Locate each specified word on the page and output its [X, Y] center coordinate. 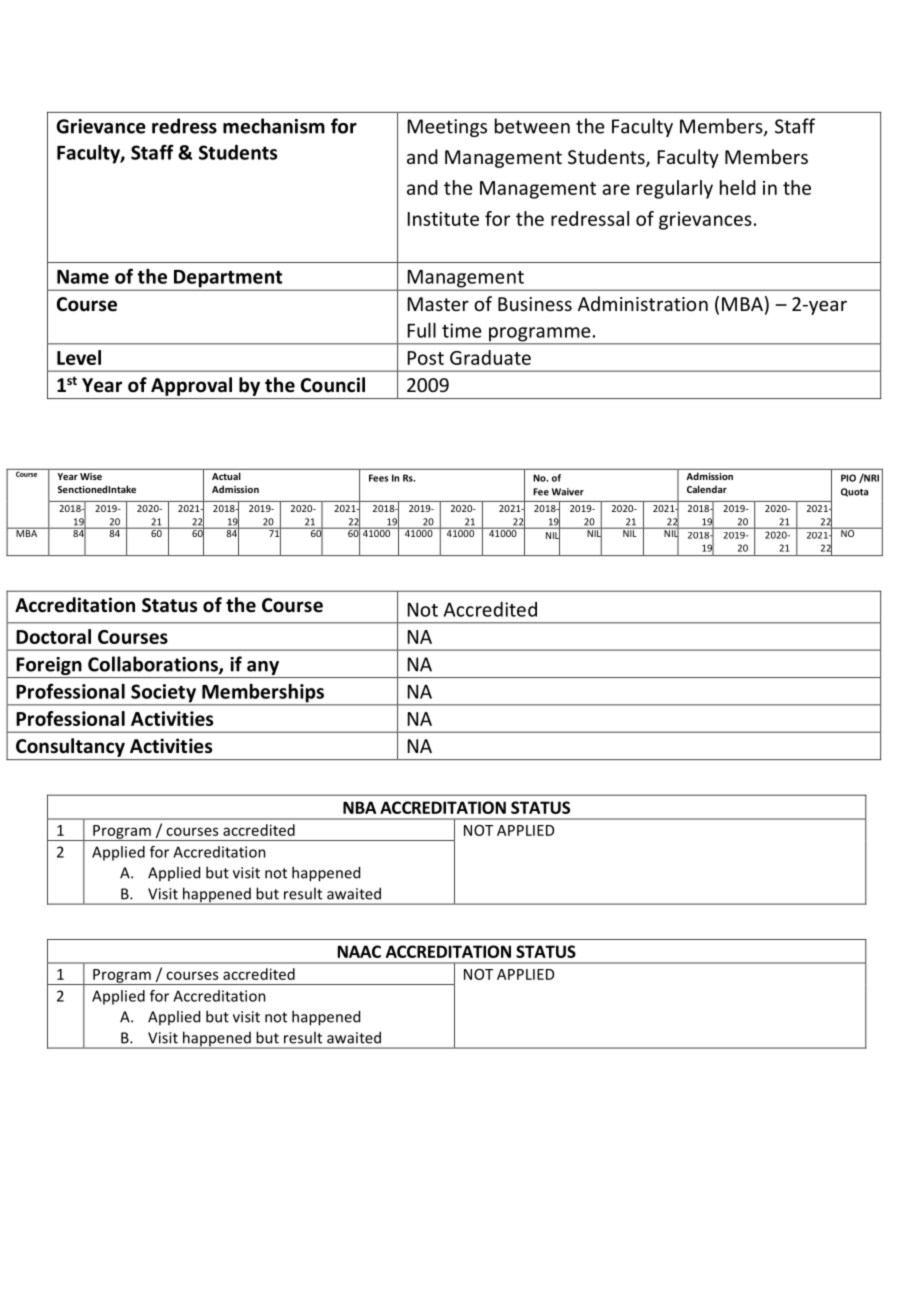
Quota [854, 492]
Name [83, 277]
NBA [359, 807]
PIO [848, 478]
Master [438, 304]
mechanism [274, 126]
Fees [378, 478]
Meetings [447, 128]
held [738, 187]
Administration [643, 303]
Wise [91, 476]
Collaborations [154, 665]
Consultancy [70, 747]
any [263, 669]
